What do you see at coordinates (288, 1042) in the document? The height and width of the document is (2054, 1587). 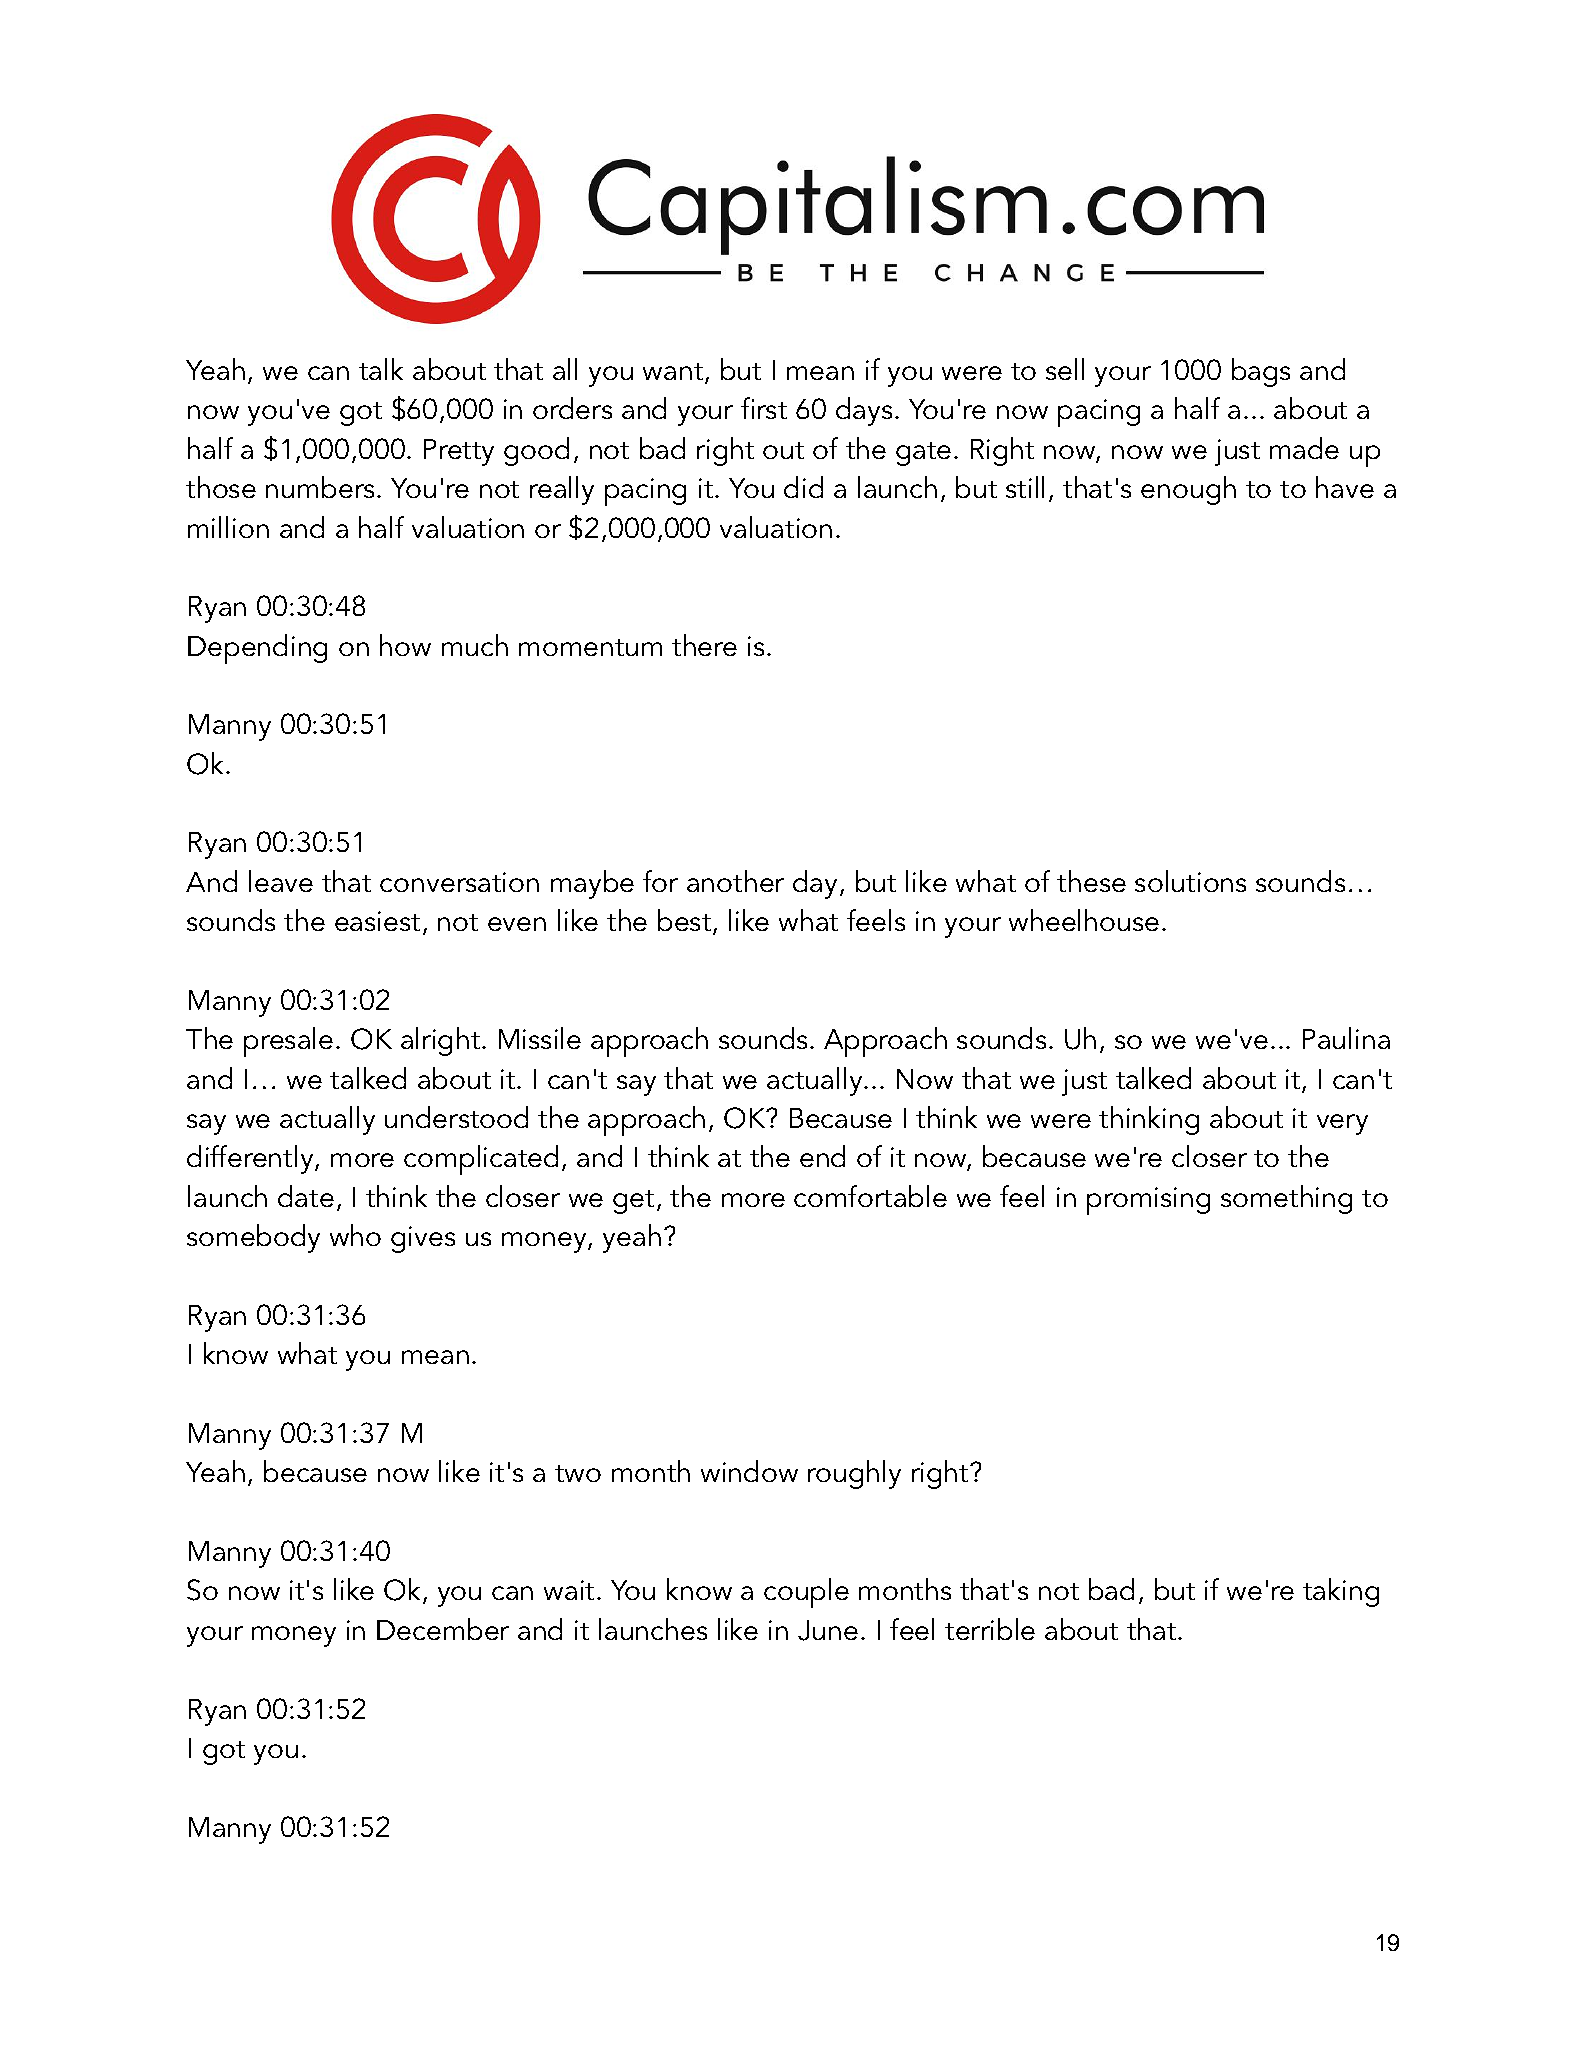 I see `presale` at bounding box center [288, 1042].
